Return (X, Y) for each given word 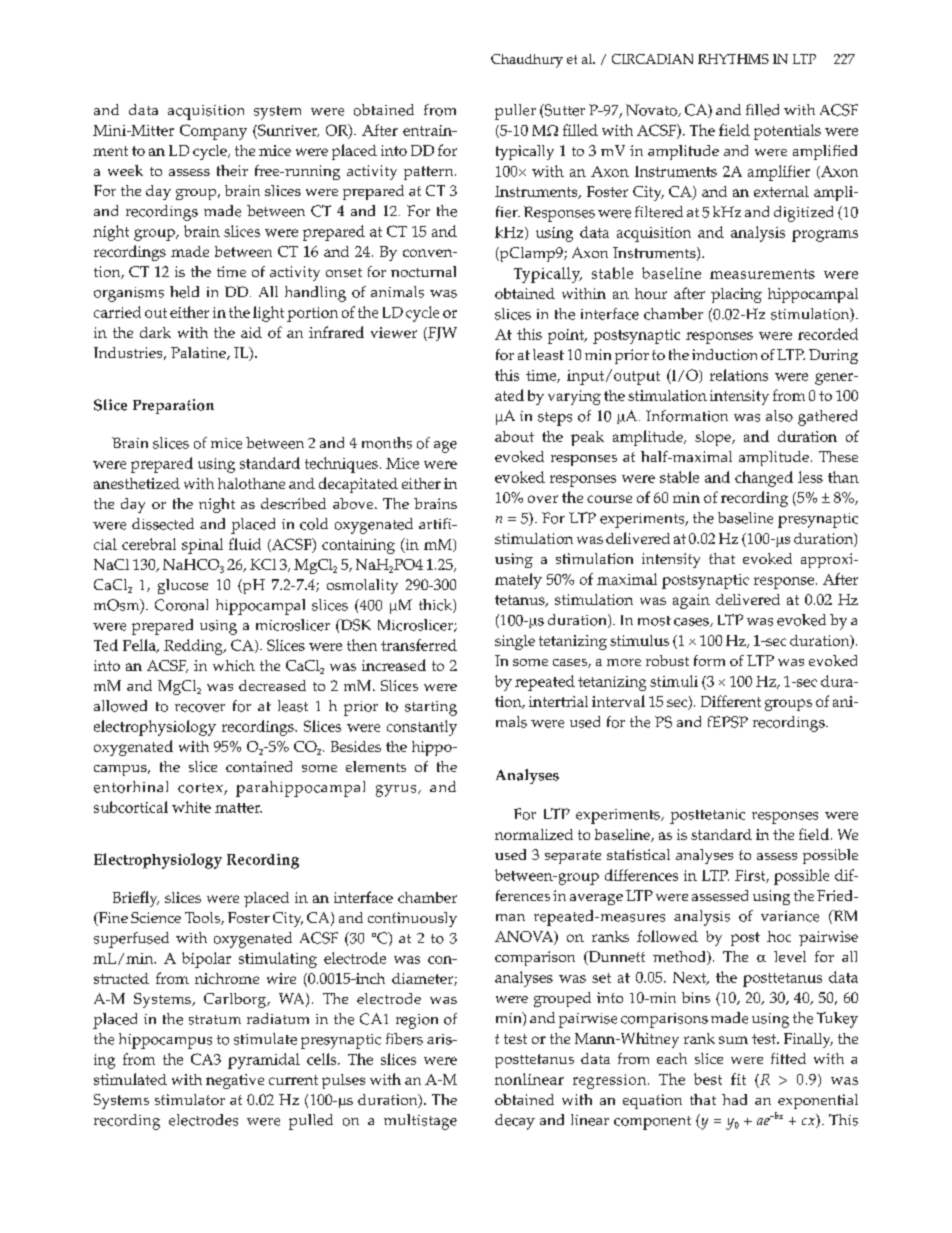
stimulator (190, 1099)
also (779, 416)
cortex (201, 789)
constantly (422, 728)
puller (515, 112)
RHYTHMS (733, 59)
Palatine (199, 353)
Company (213, 132)
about (514, 436)
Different (731, 701)
